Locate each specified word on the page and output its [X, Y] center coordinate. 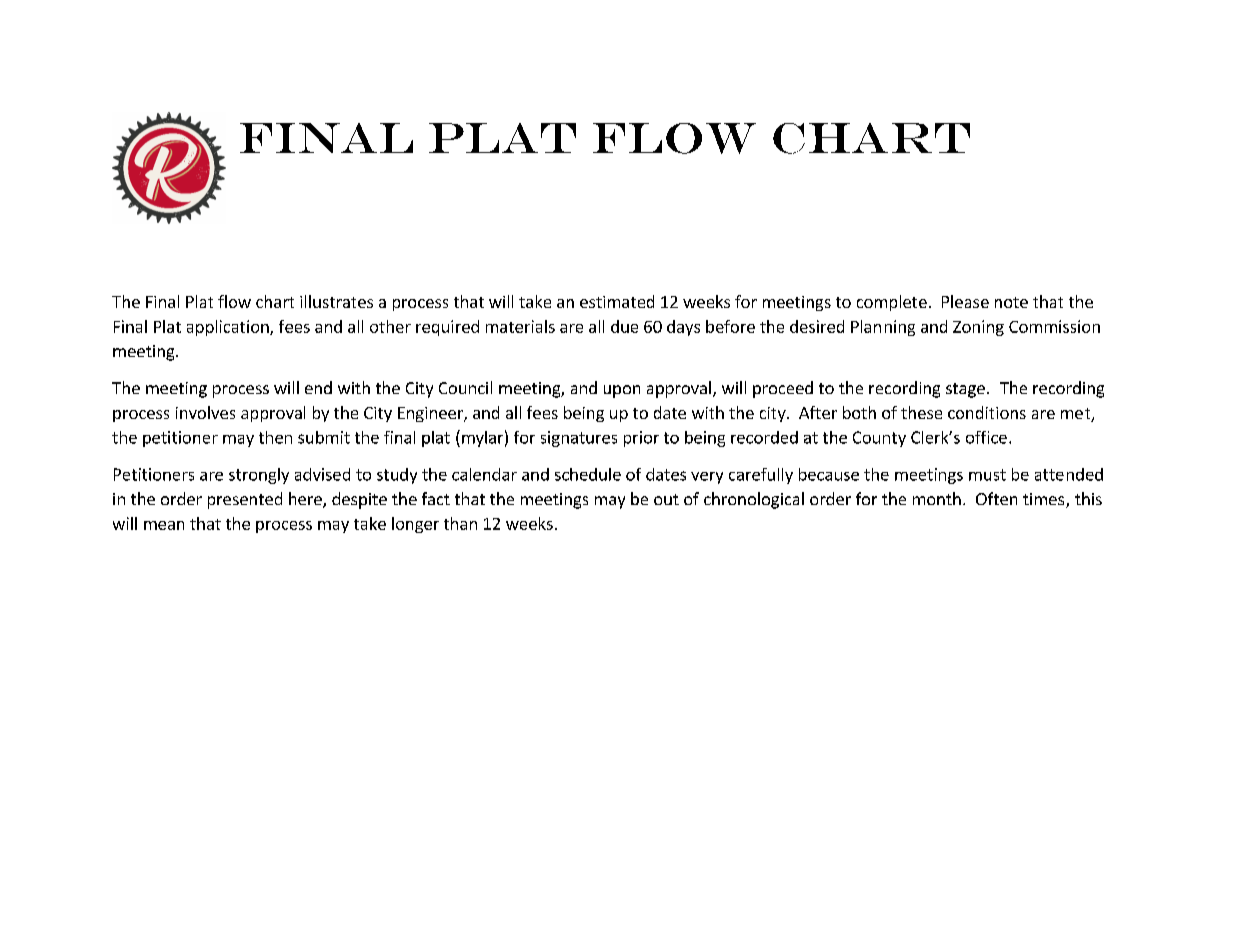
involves [205, 412]
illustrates [336, 301]
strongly [259, 476]
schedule [588, 474]
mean [164, 525]
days [683, 328]
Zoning [978, 328]
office [986, 437]
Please [965, 301]
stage [965, 390]
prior [641, 439]
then [275, 437]
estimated [617, 301]
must [987, 475]
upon [622, 391]
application [229, 328]
